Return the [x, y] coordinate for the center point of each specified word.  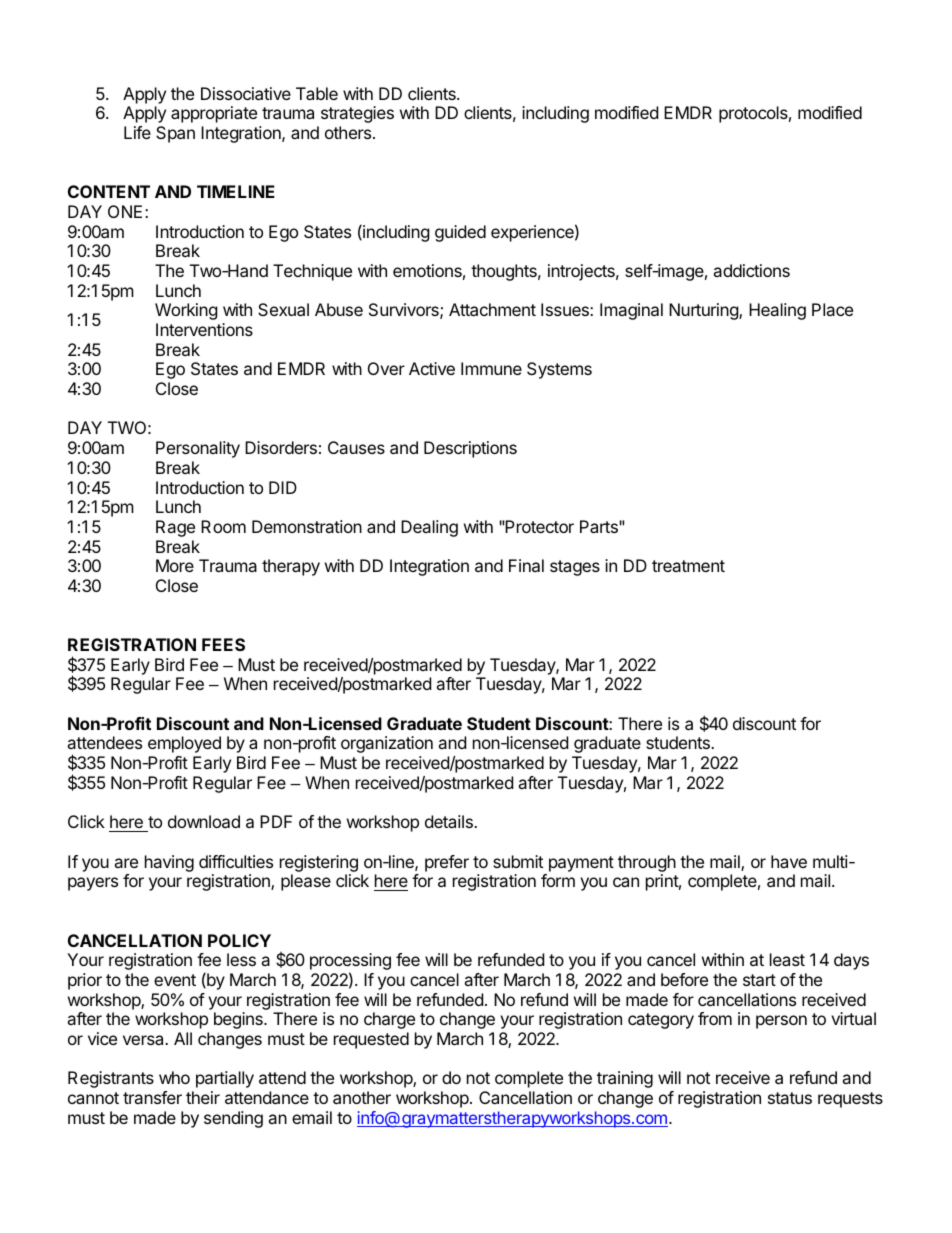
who [174, 1077]
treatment [688, 566]
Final [526, 565]
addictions [751, 270]
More [175, 565]
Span [175, 134]
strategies [357, 114]
